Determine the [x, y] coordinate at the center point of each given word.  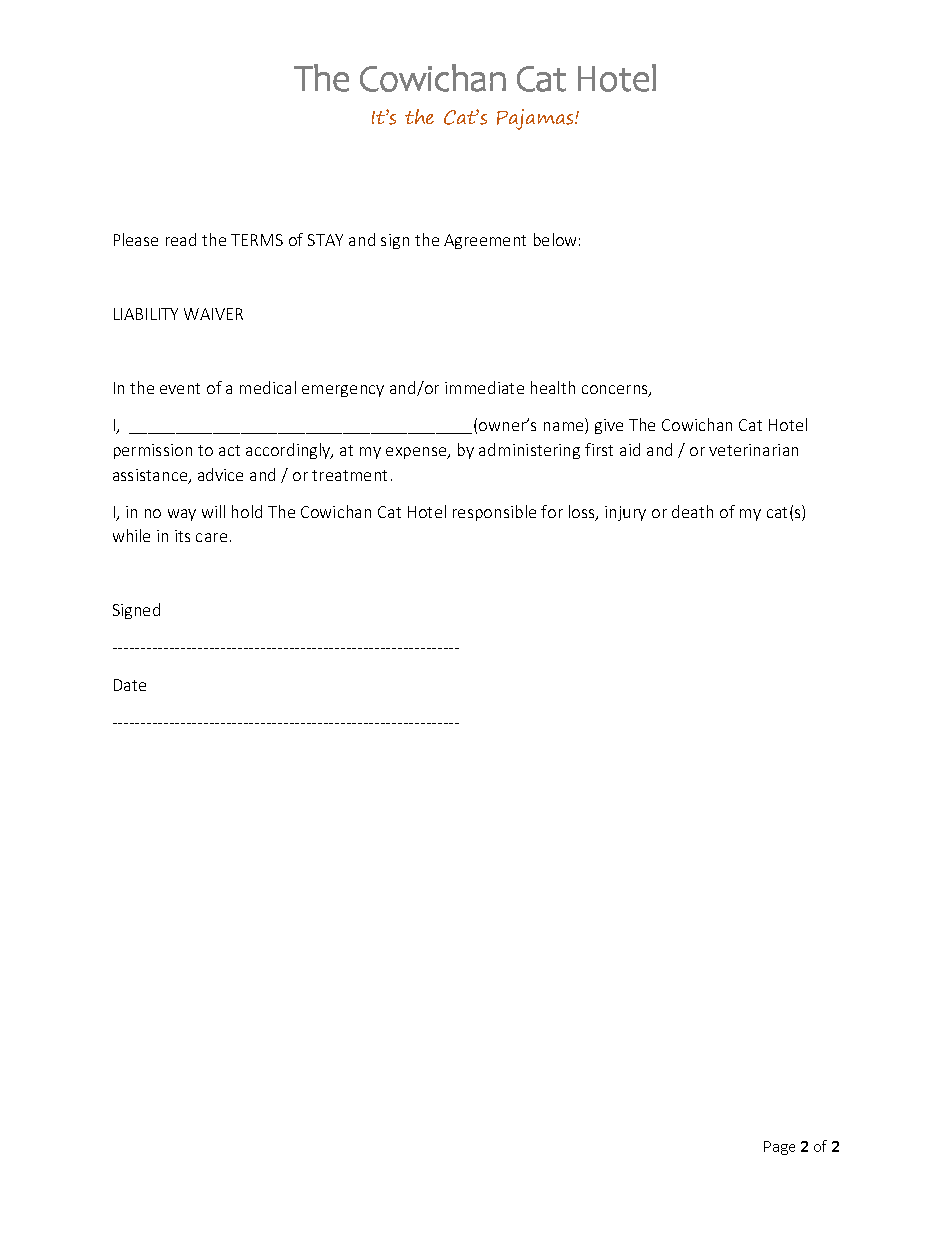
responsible [494, 513]
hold [247, 511]
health [553, 387]
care [211, 537]
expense [417, 453]
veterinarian [753, 450]
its [182, 536]
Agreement [485, 241]
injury [625, 513]
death [692, 511]
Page [779, 1148]
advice [220, 474]
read [181, 239]
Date [130, 685]
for [552, 511]
